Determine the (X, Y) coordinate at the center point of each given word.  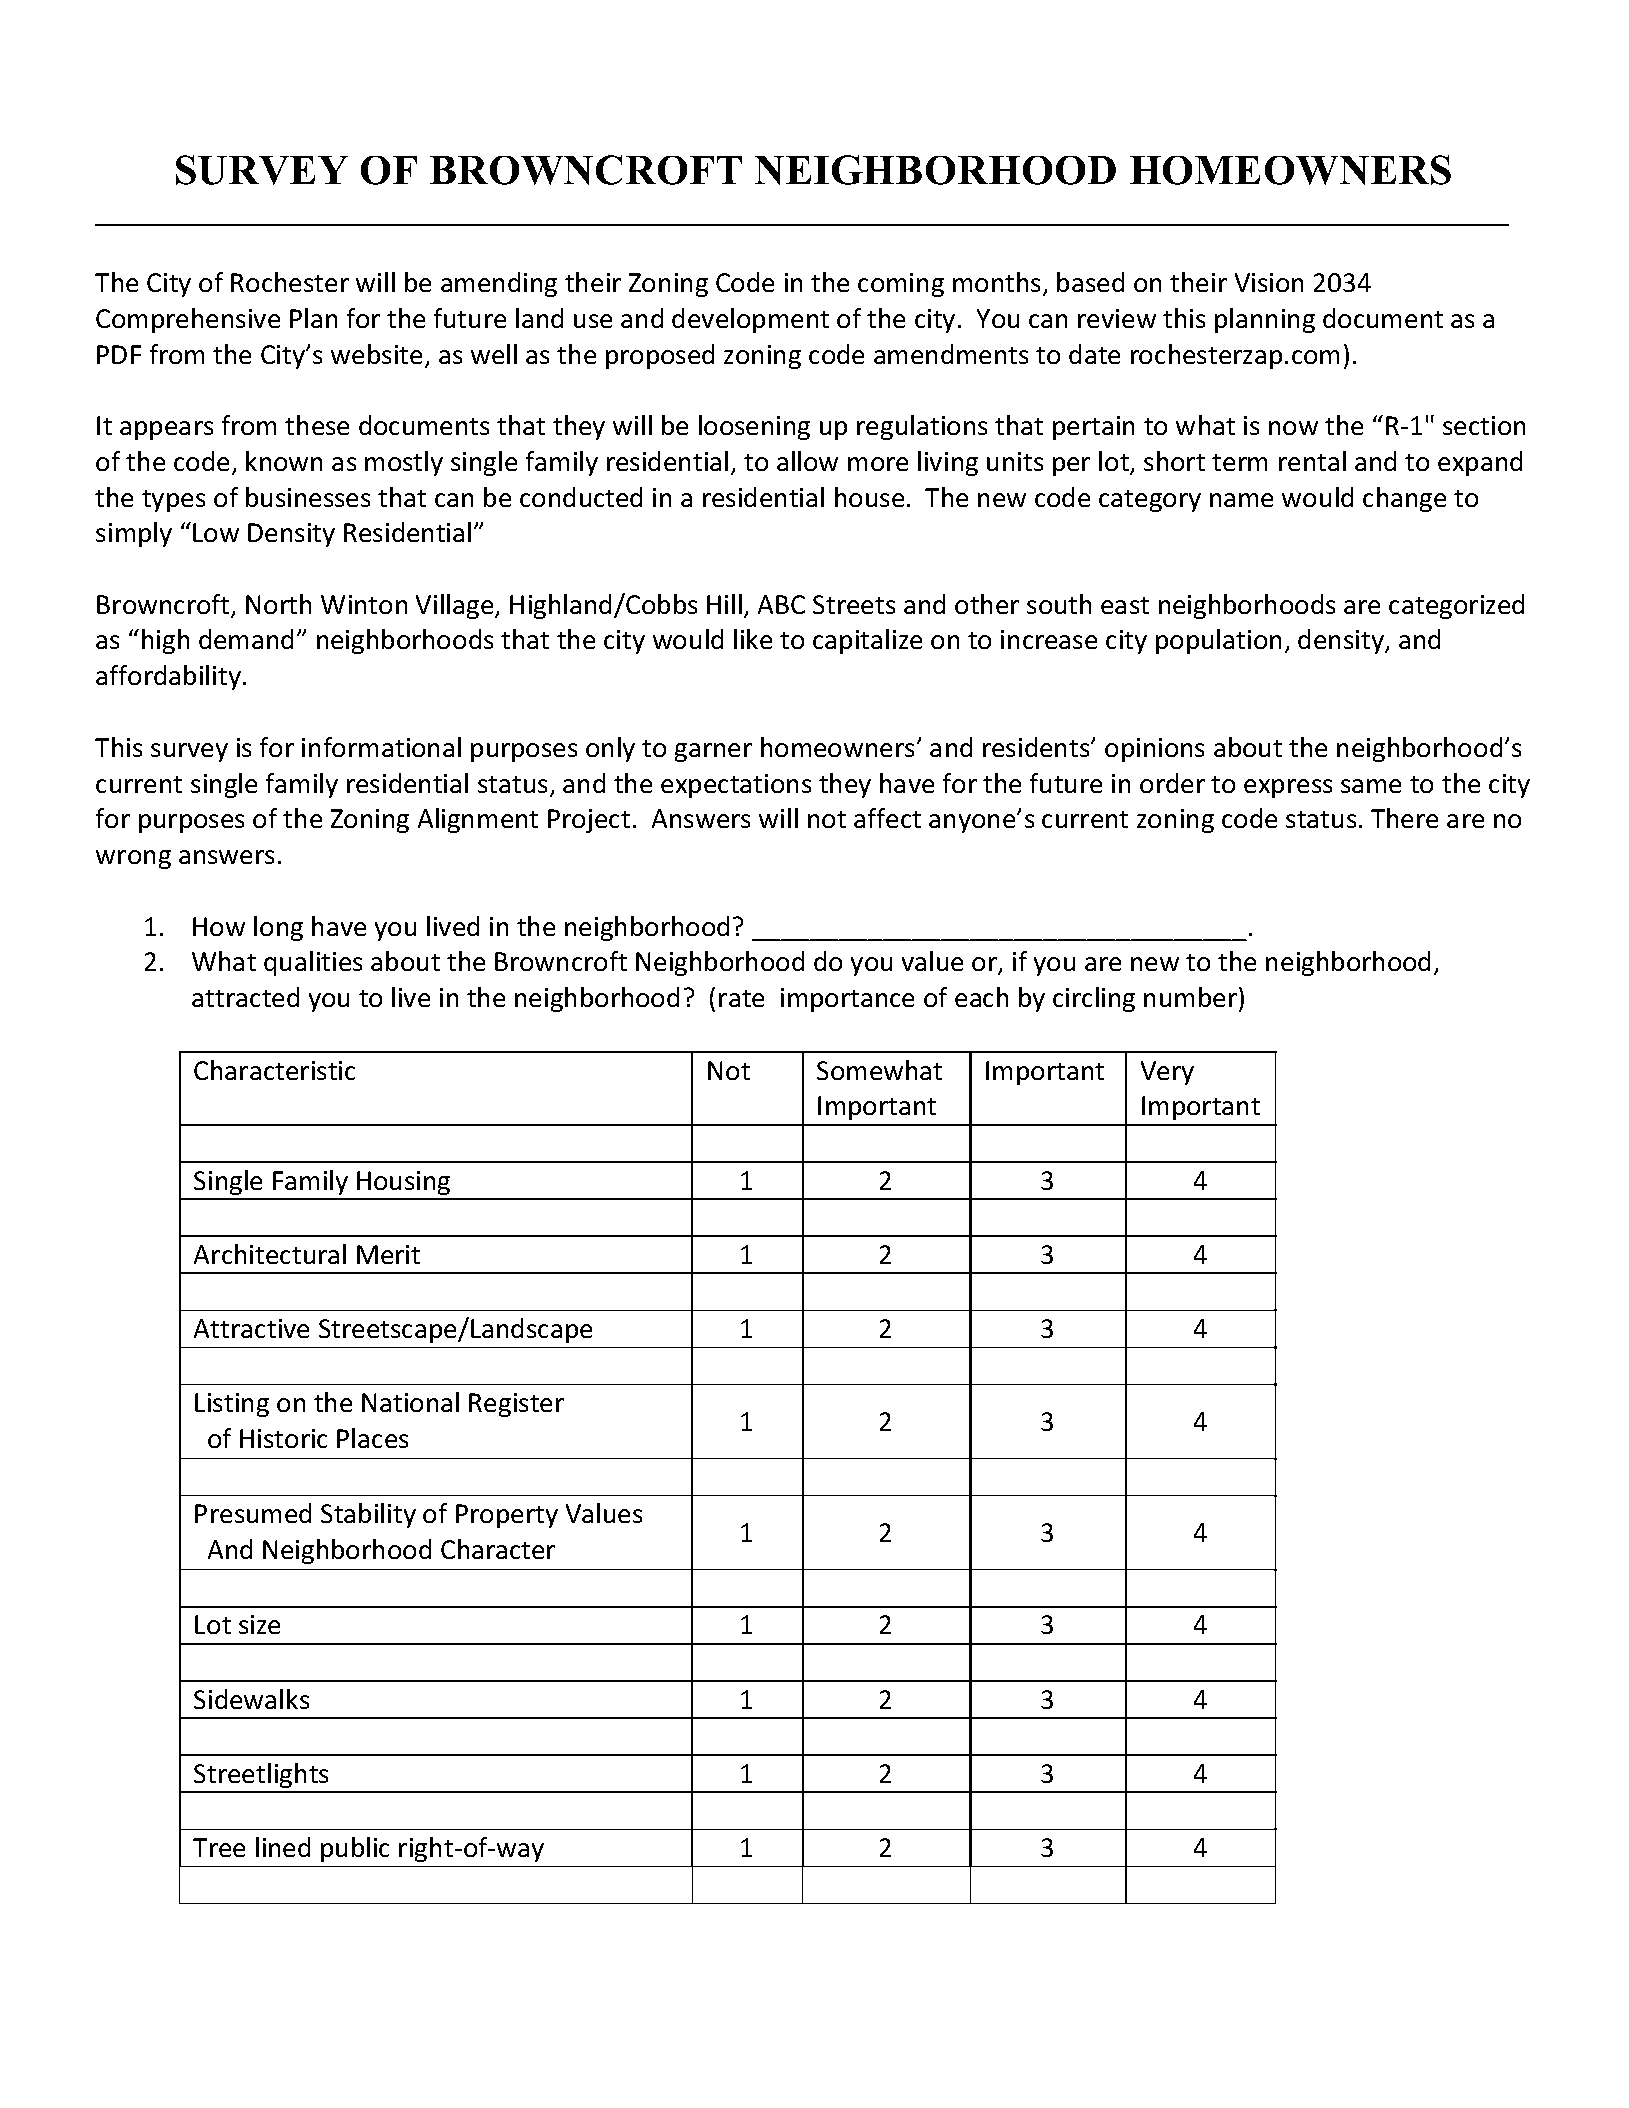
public (355, 1849)
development (750, 320)
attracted (245, 997)
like (753, 639)
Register (516, 1405)
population (1218, 641)
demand (246, 639)
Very (1167, 1073)
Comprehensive (188, 320)
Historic (283, 1438)
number (1190, 997)
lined (283, 1847)
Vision (1269, 282)
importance (847, 1000)
